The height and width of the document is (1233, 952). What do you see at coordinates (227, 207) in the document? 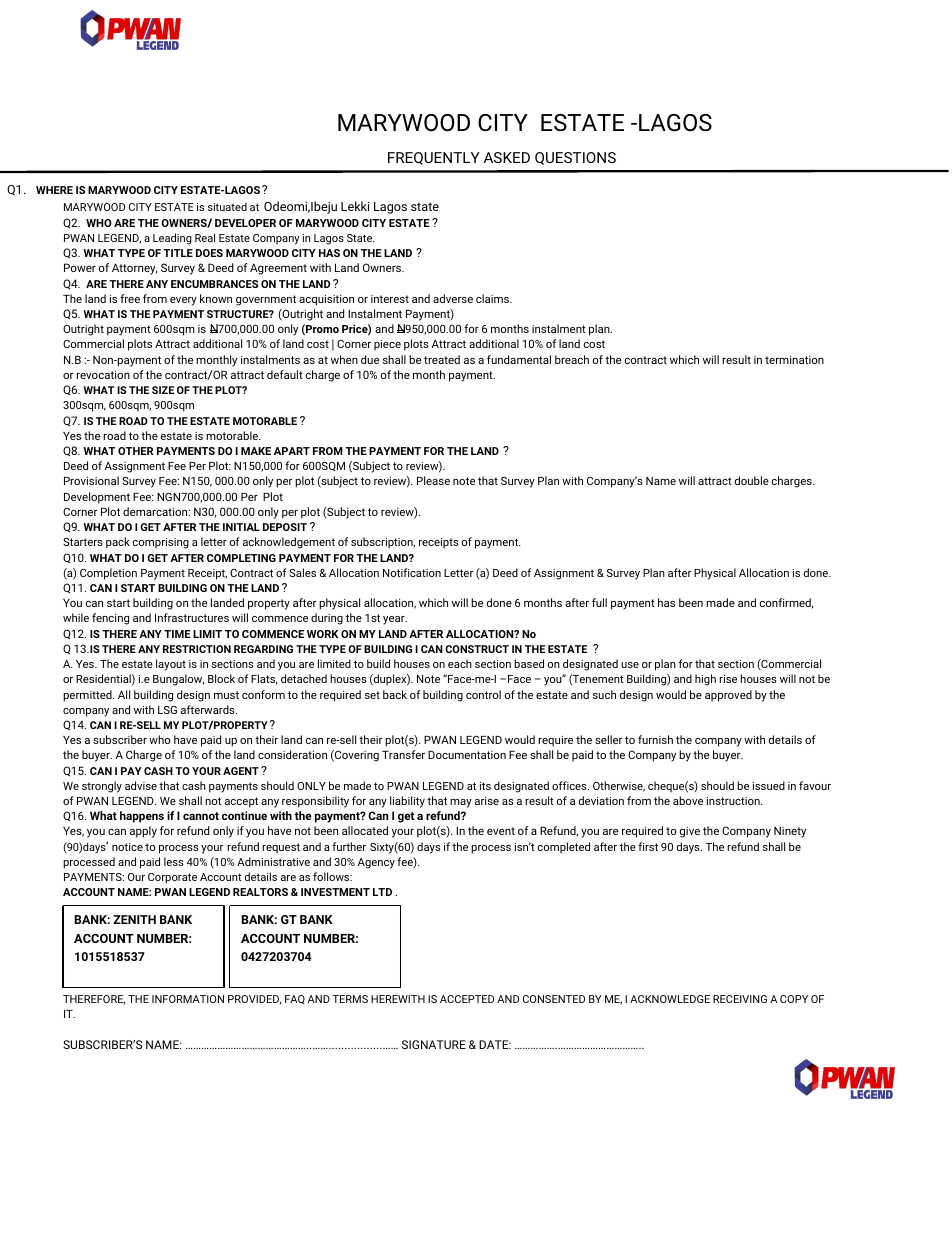
I see `situated` at bounding box center [227, 207].
